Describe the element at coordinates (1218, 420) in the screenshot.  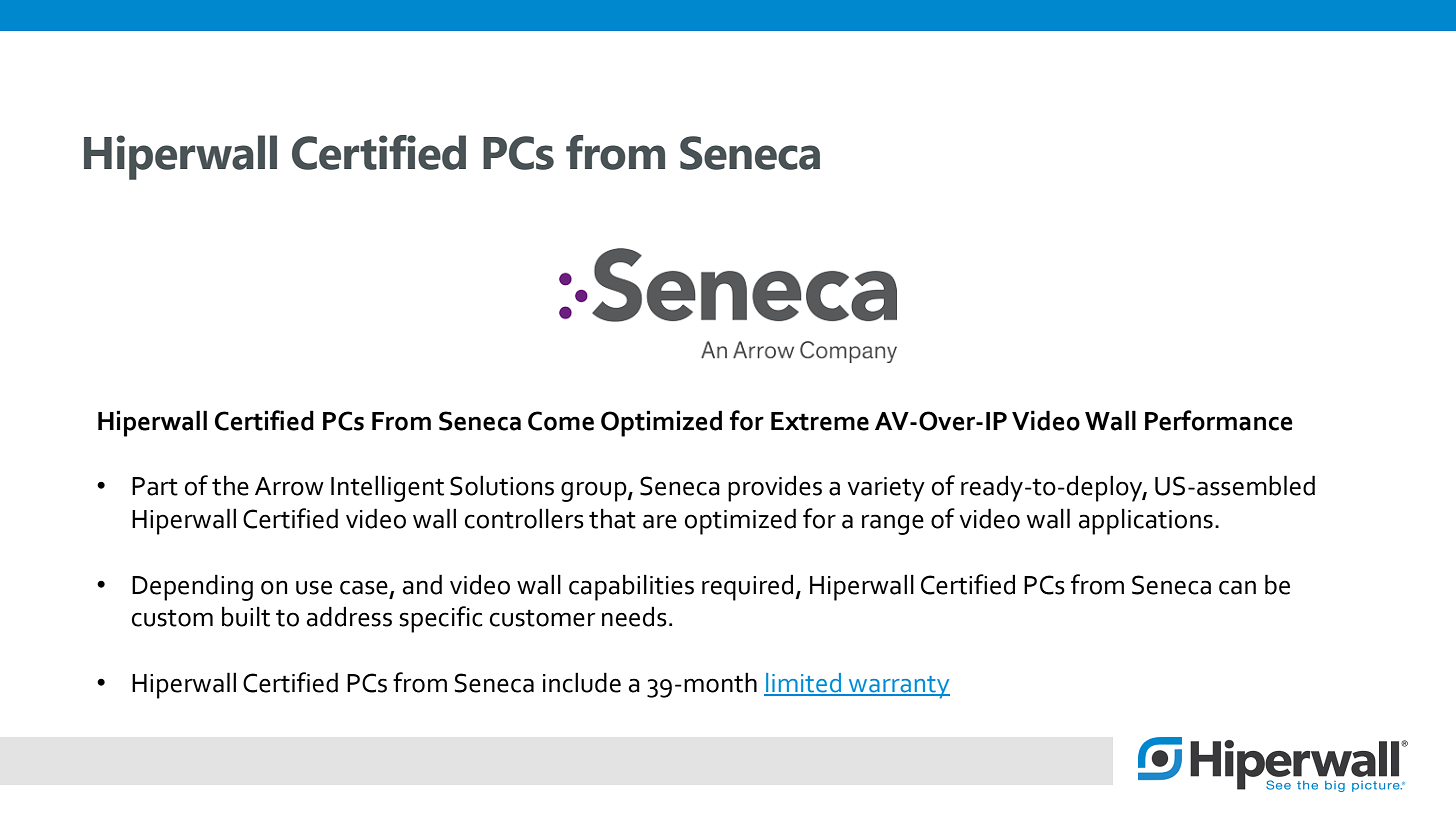
I see `Performance` at that location.
